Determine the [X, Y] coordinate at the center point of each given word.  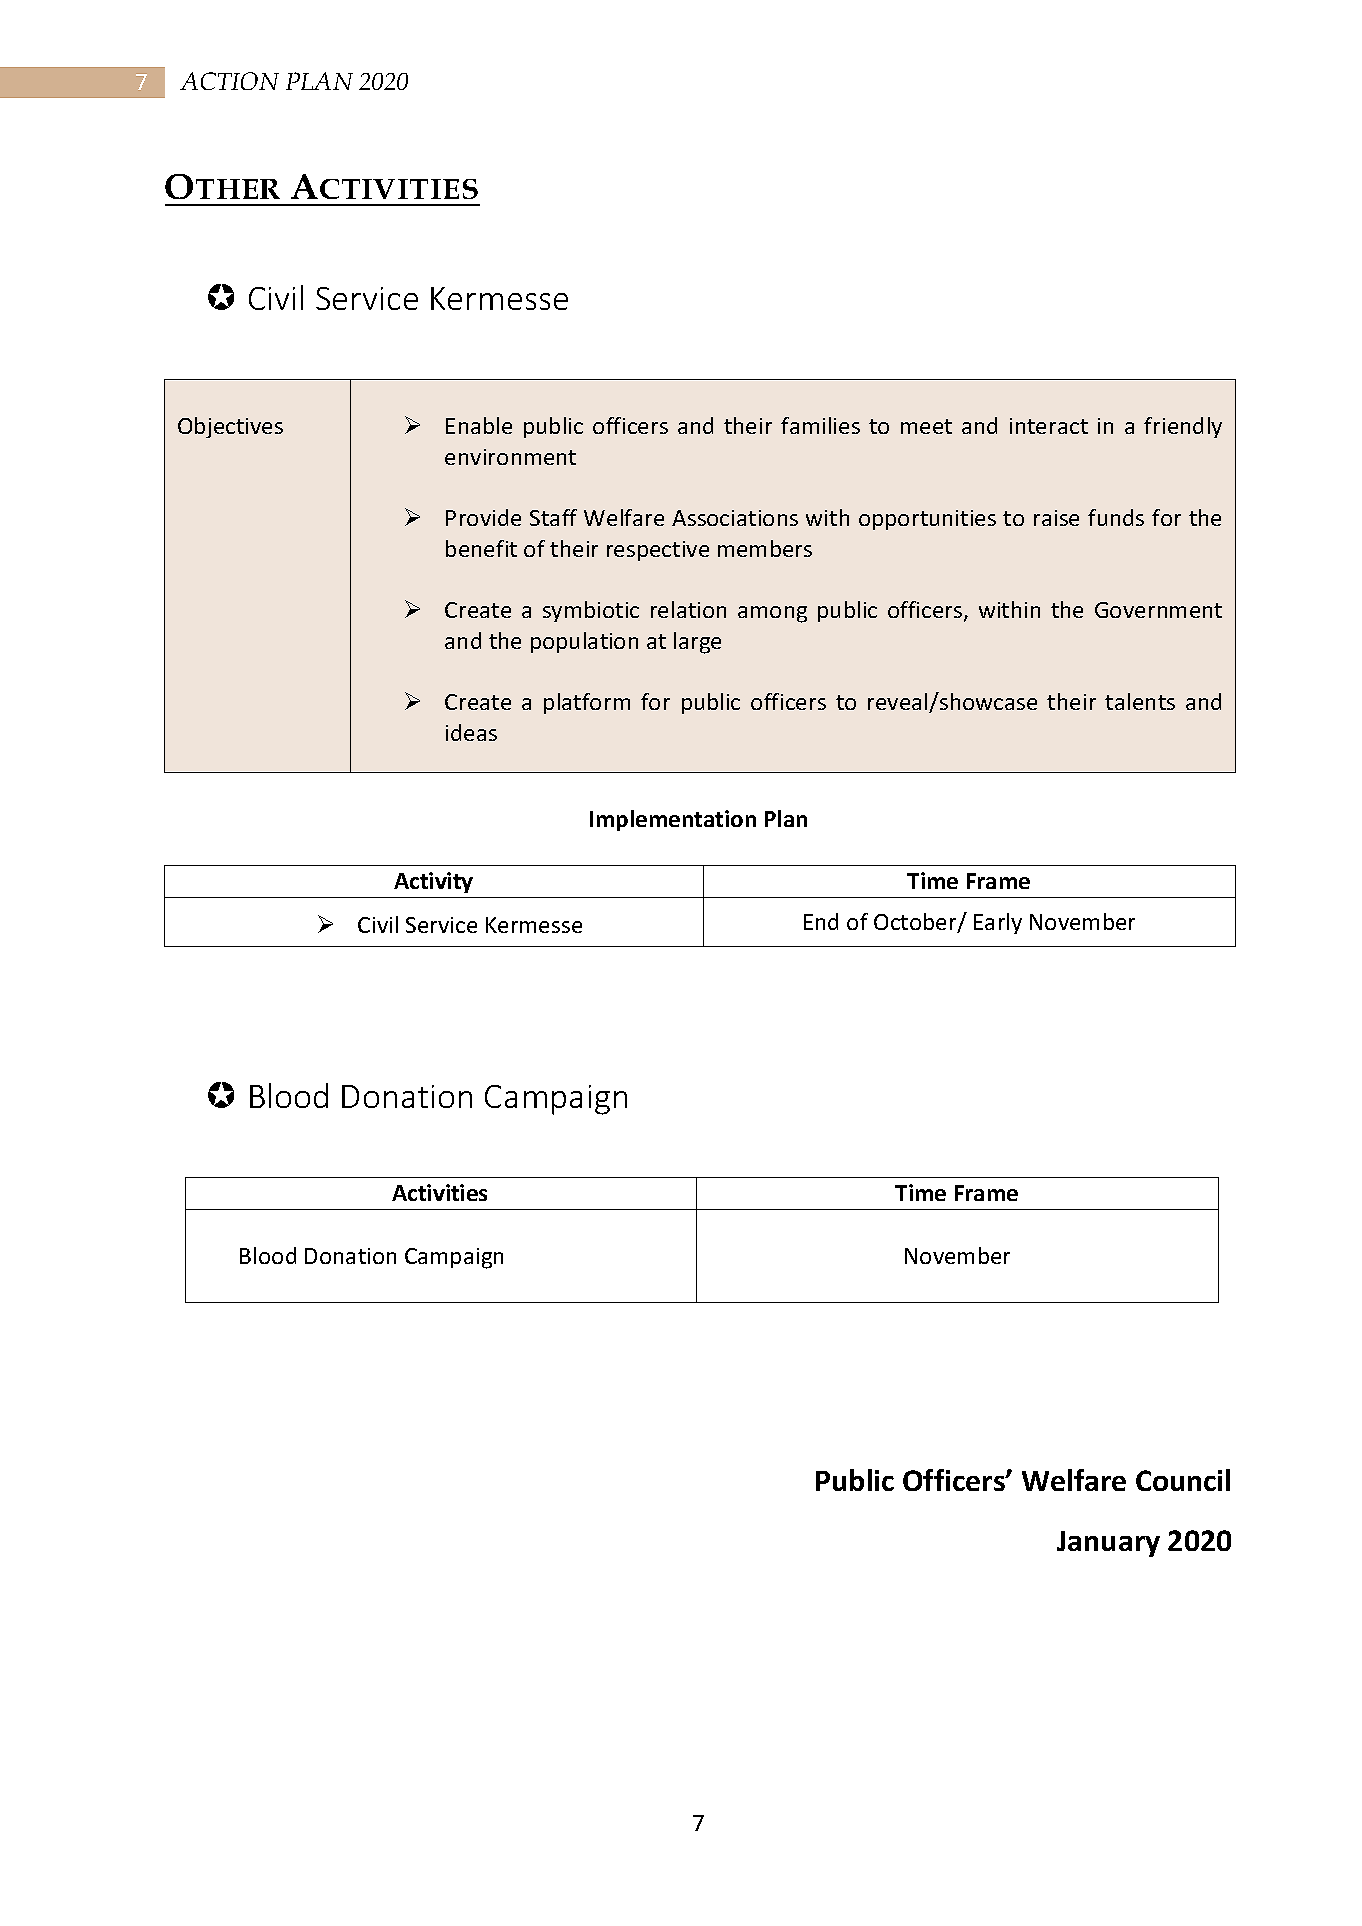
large [697, 643]
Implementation [673, 820]
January [1108, 1544]
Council [1183, 1480]
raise [1056, 518]
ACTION [229, 81]
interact [1049, 426]
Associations [735, 518]
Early [998, 923]
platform [587, 703]
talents [1140, 701]
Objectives [230, 427]
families [820, 425]
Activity [433, 882]
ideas [471, 732]
